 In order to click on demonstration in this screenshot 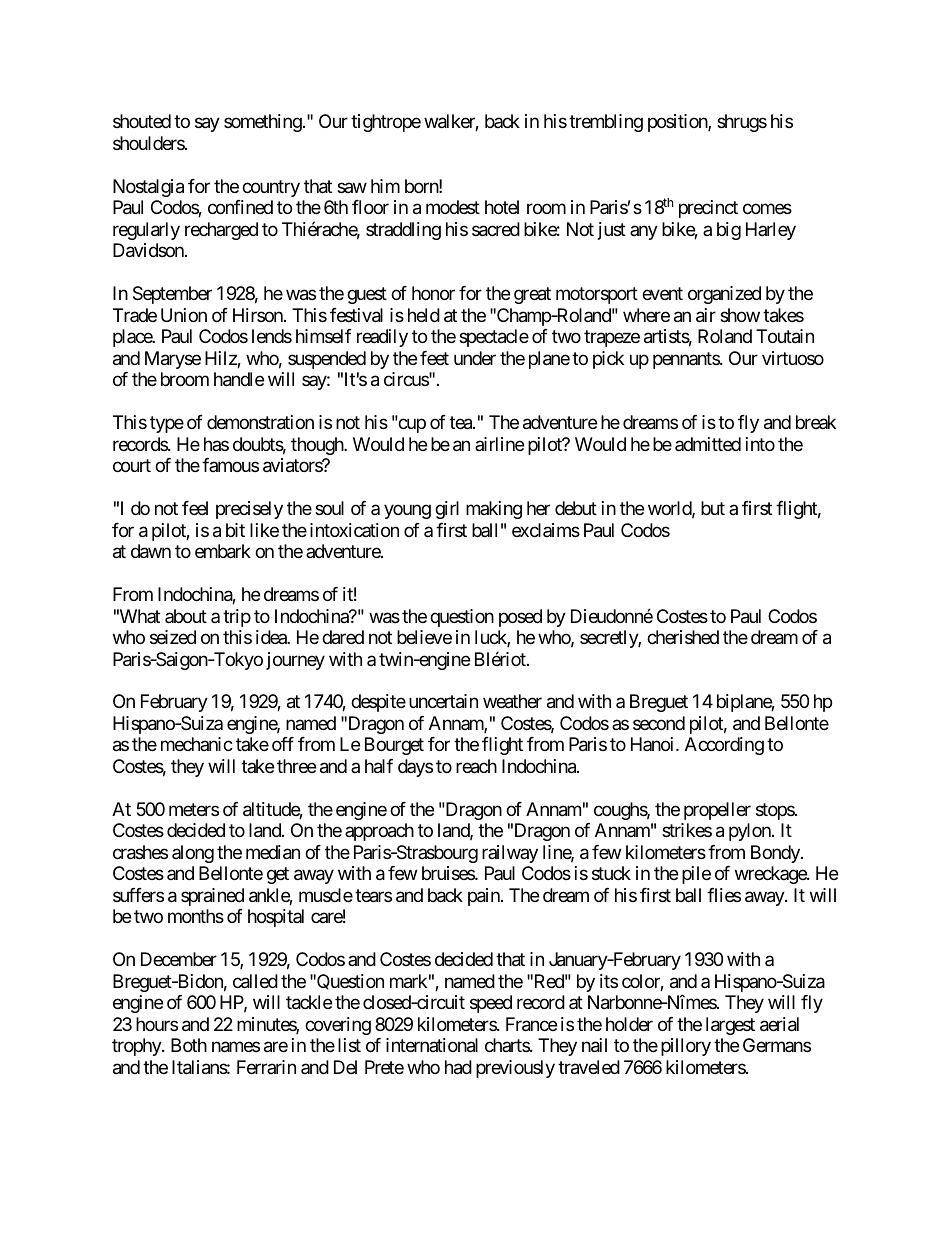, I will do `click(260, 422)`.
